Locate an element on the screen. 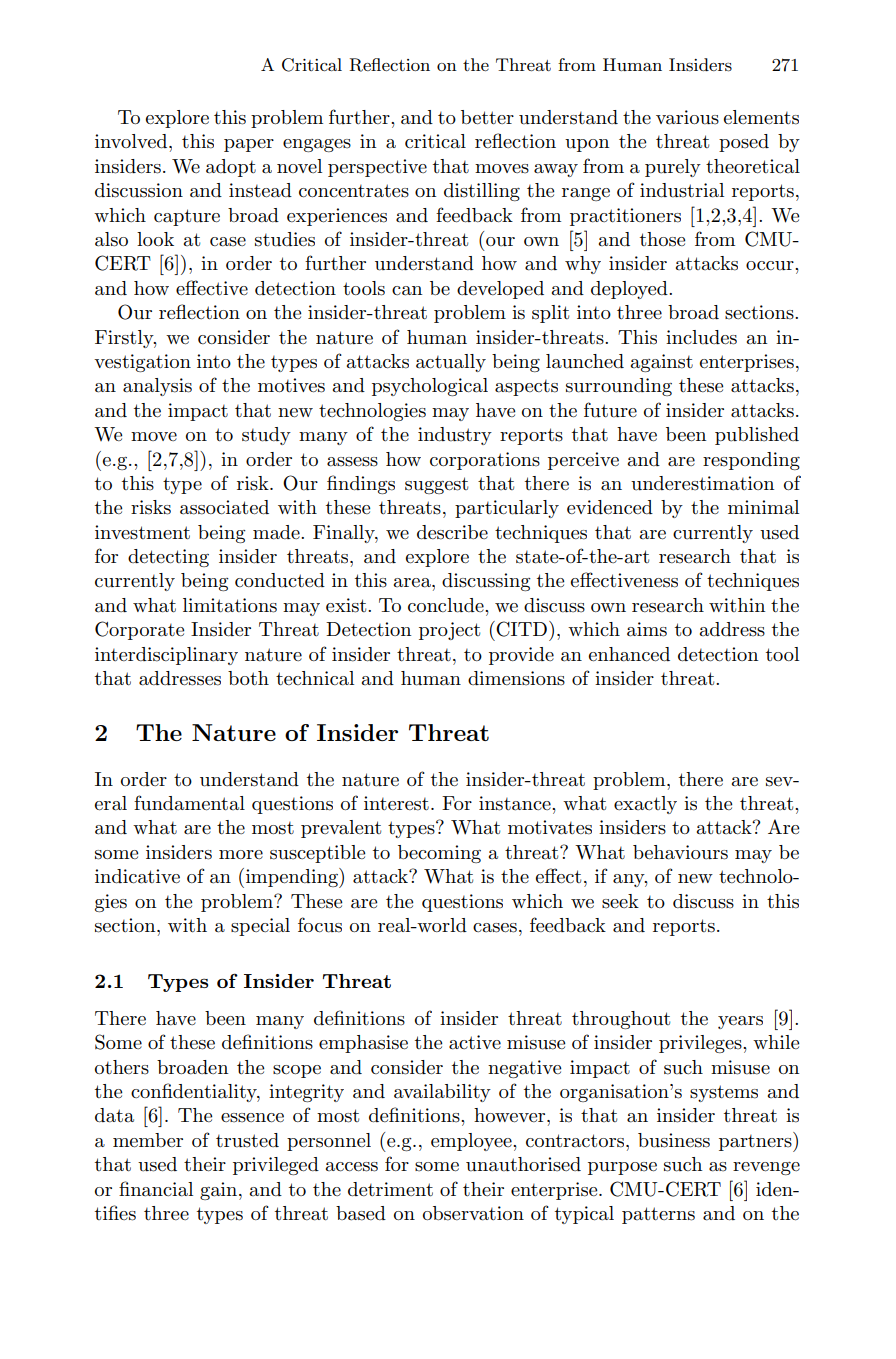  analysis is located at coordinates (157, 387).
